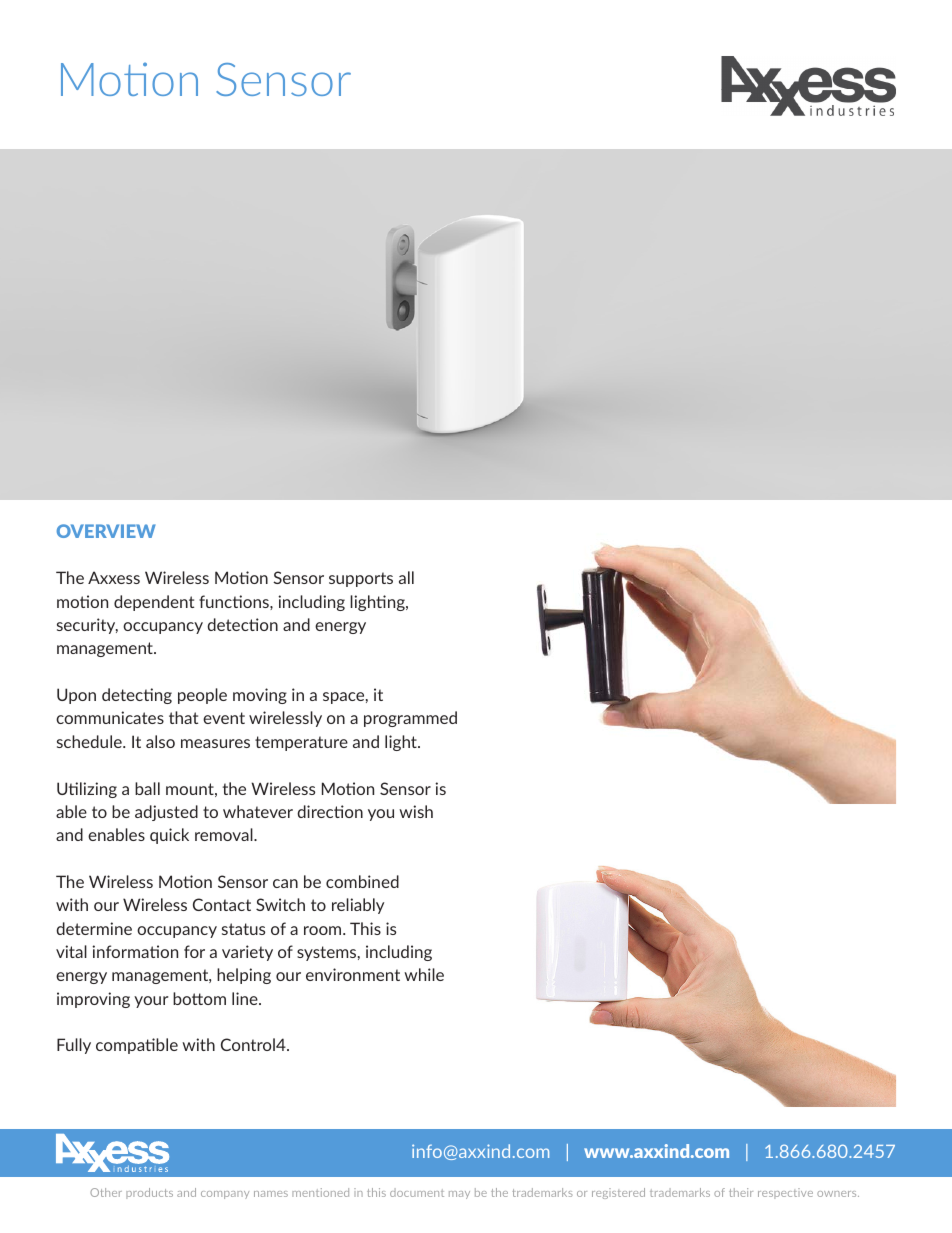 This image has width=952, height=1233. Describe the element at coordinates (362, 881) in the image. I see `combined` at that location.
